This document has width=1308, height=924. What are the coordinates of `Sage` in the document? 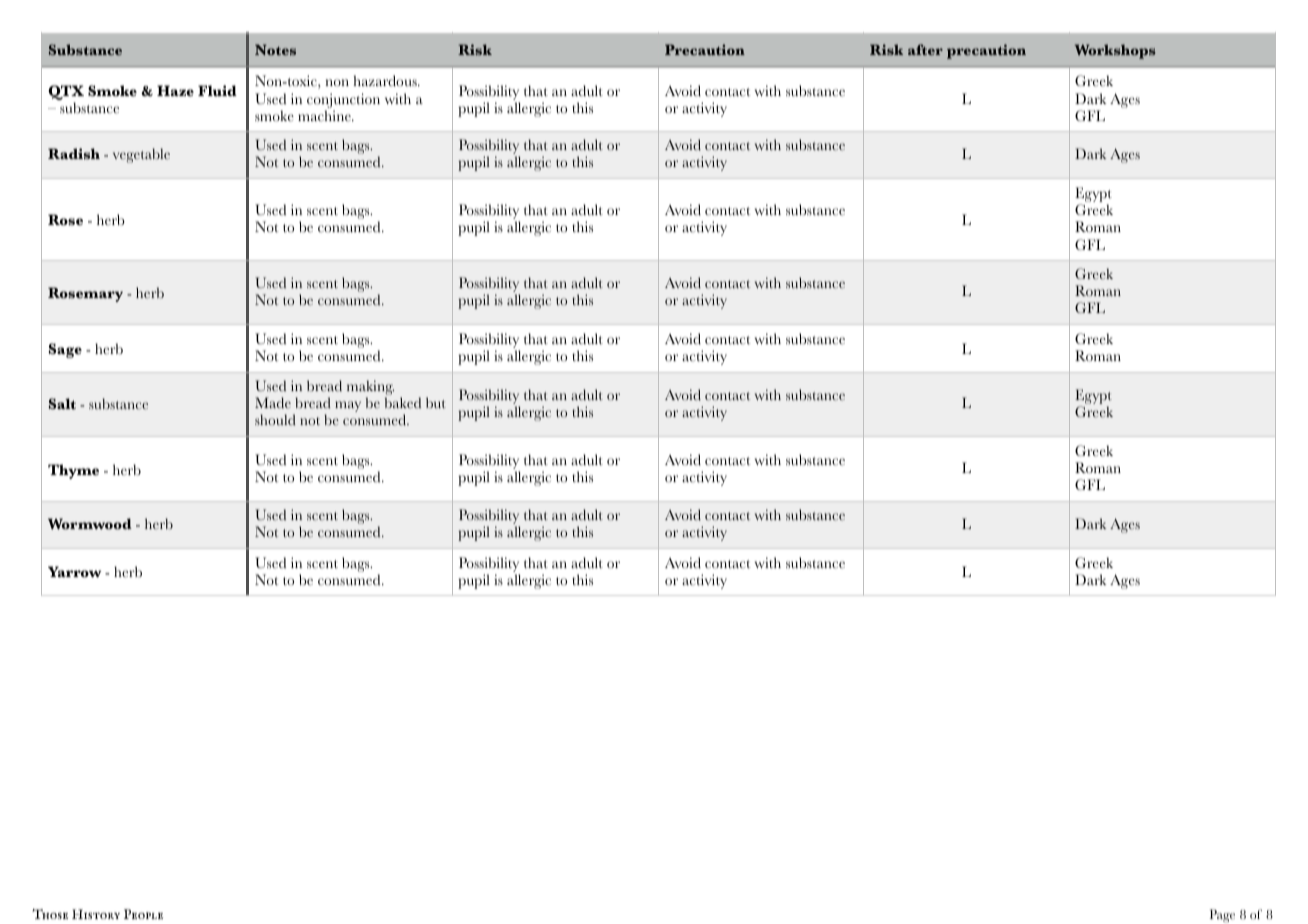 It's located at (65, 350).
